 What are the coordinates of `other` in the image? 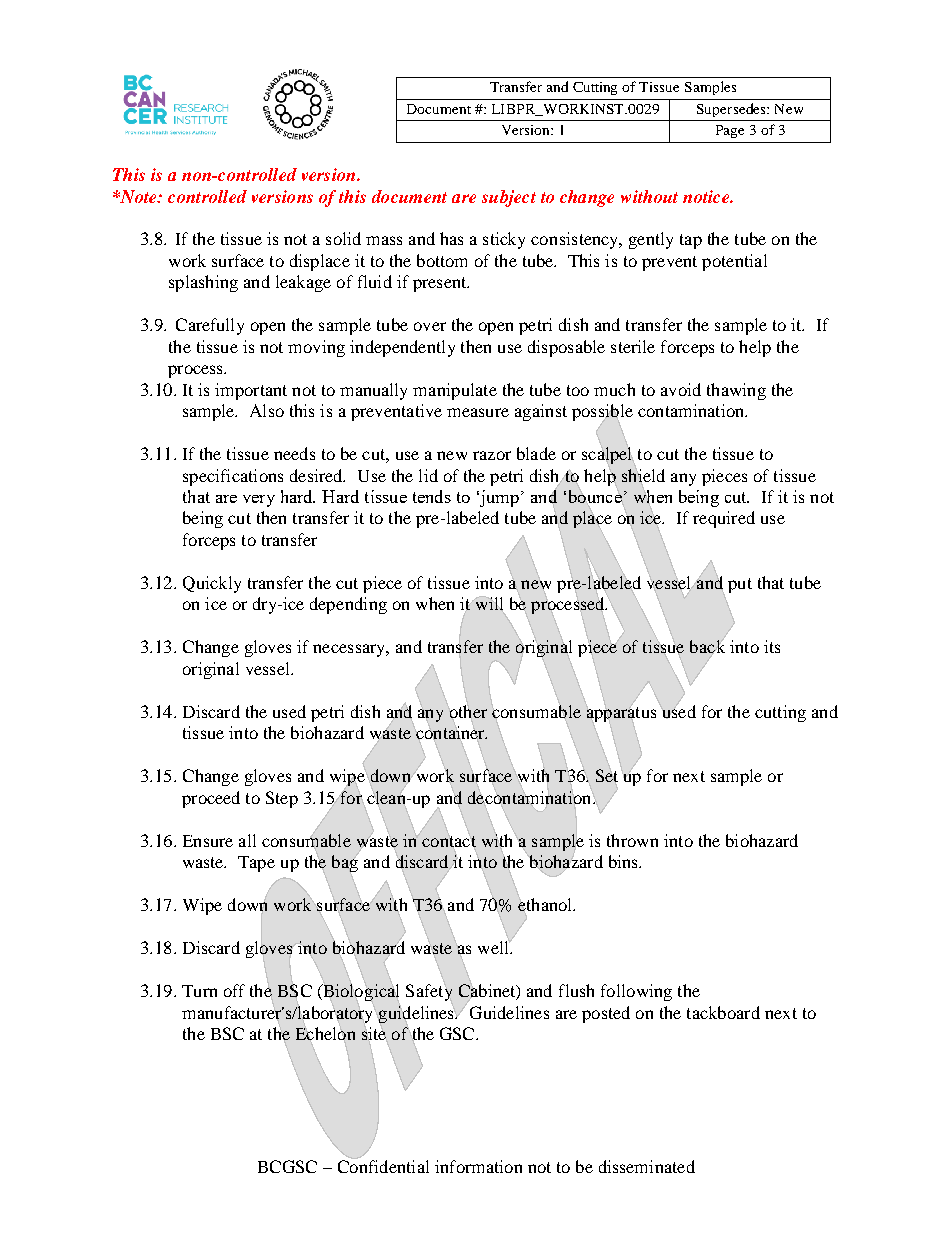 It's located at (468, 711).
